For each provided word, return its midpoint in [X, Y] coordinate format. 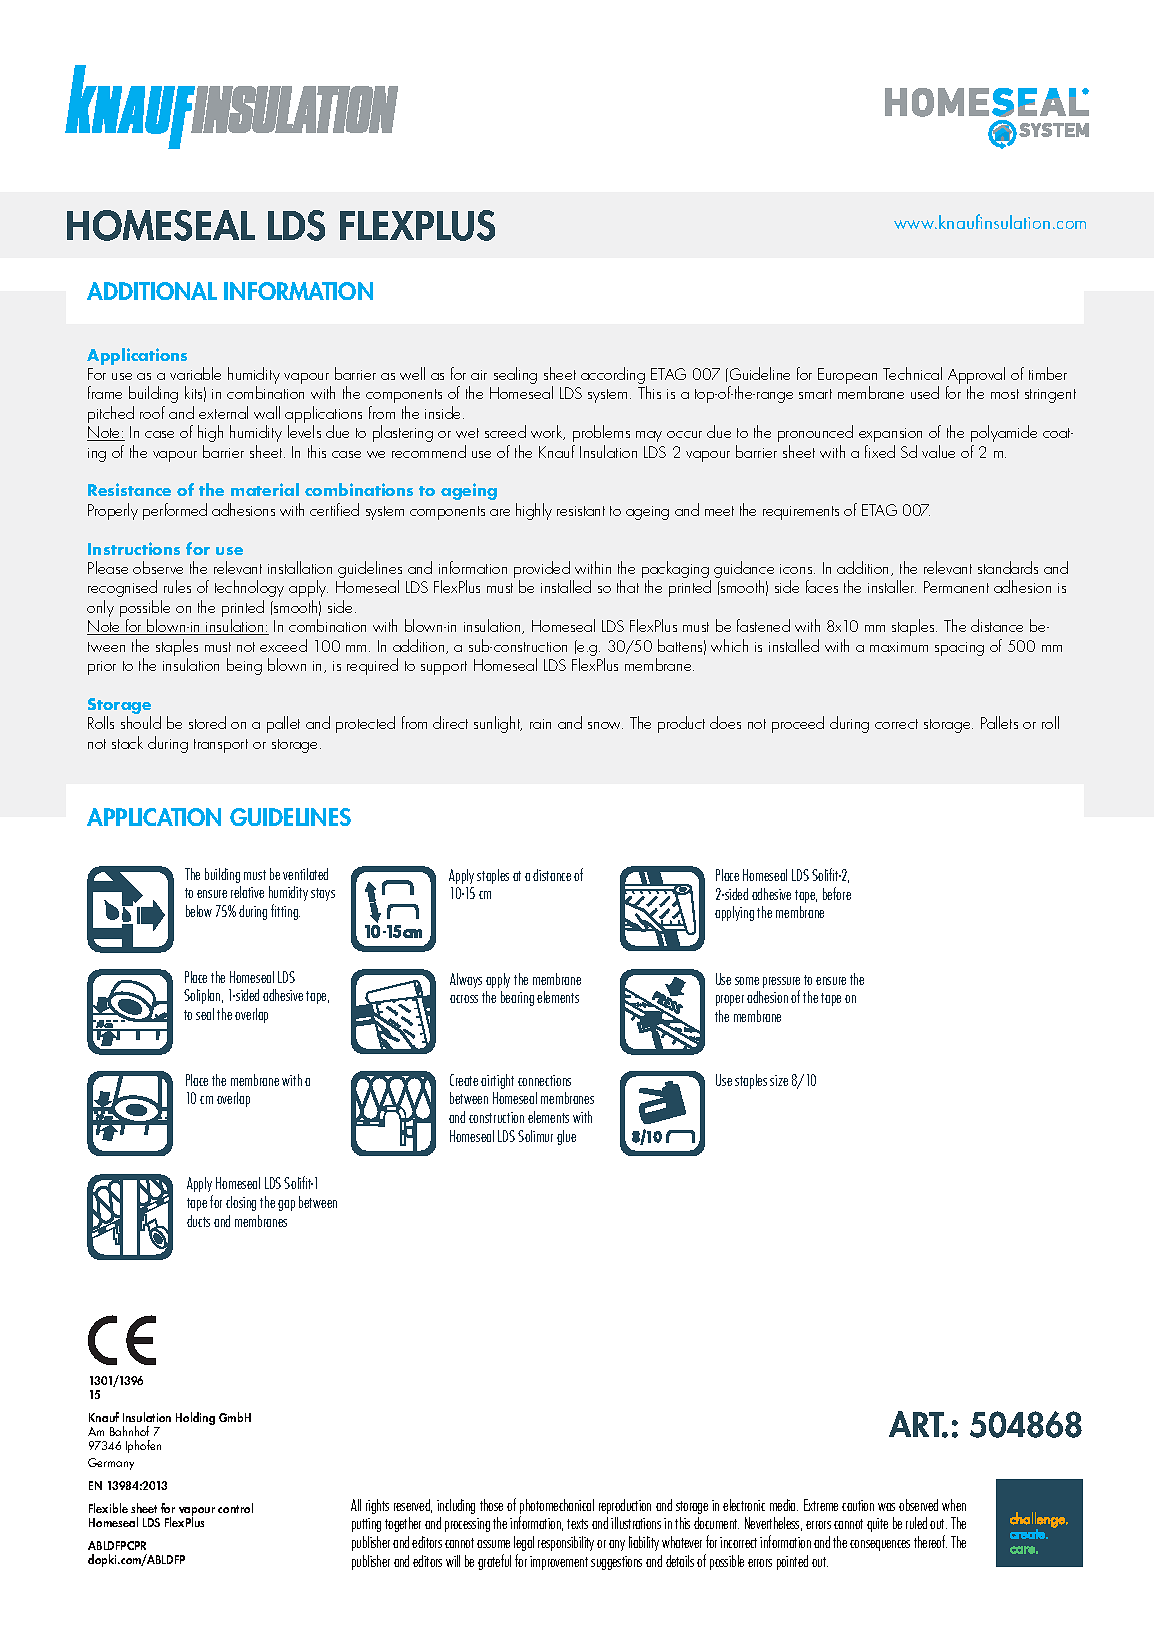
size [779, 1080]
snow [605, 725]
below [199, 911]
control [235, 1508]
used [925, 392]
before [837, 893]
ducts [198, 1221]
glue [566, 1137]
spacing [959, 649]
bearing [517, 998]
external [223, 412]
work [548, 432]
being [244, 666]
